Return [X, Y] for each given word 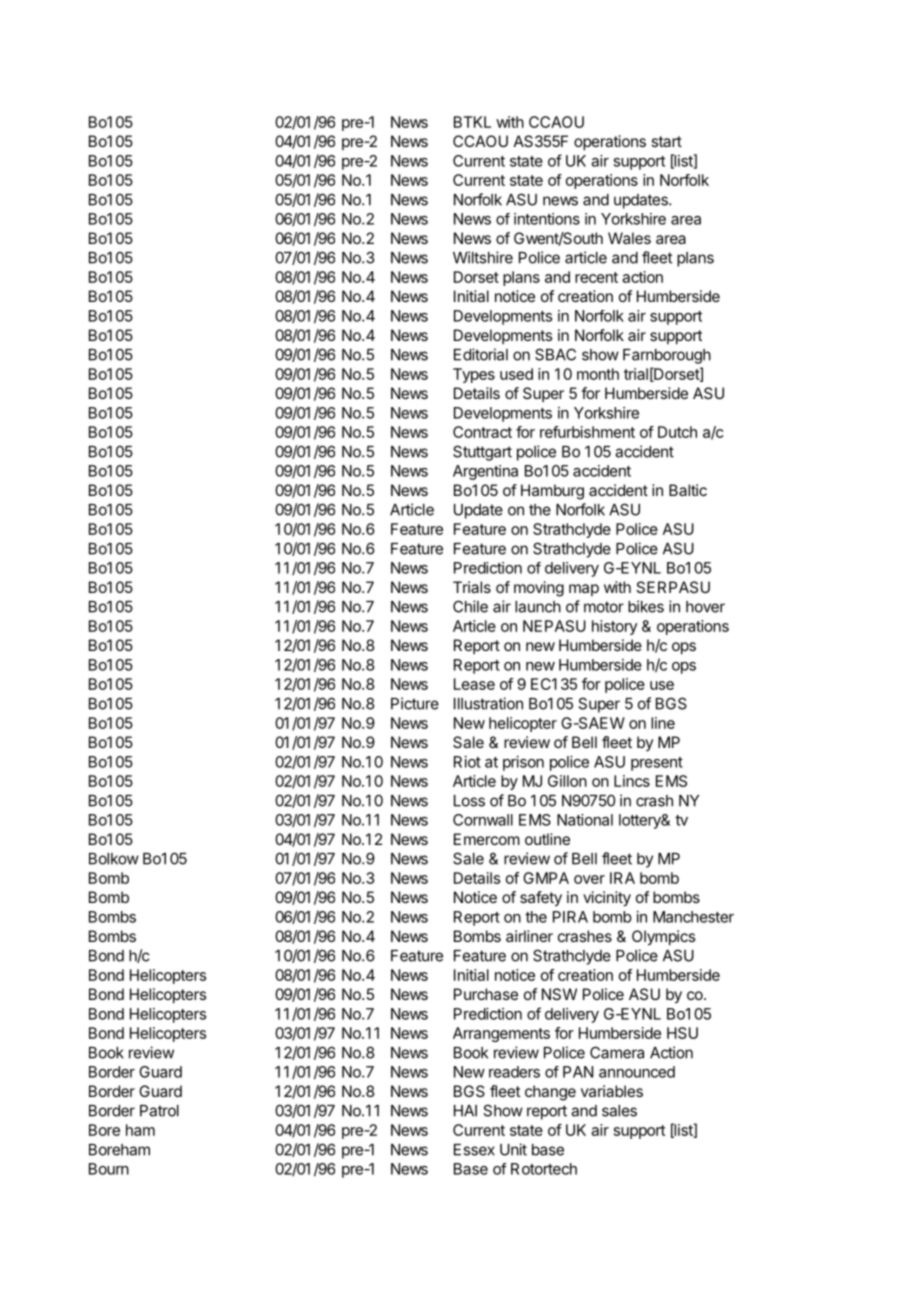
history [614, 627]
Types [474, 375]
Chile [470, 606]
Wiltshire [483, 257]
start [666, 141]
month [598, 374]
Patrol [159, 1111]
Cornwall [483, 820]
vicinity [607, 899]
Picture [415, 703]
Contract [482, 432]
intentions [547, 219]
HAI [465, 1111]
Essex [474, 1150]
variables [612, 1091]
